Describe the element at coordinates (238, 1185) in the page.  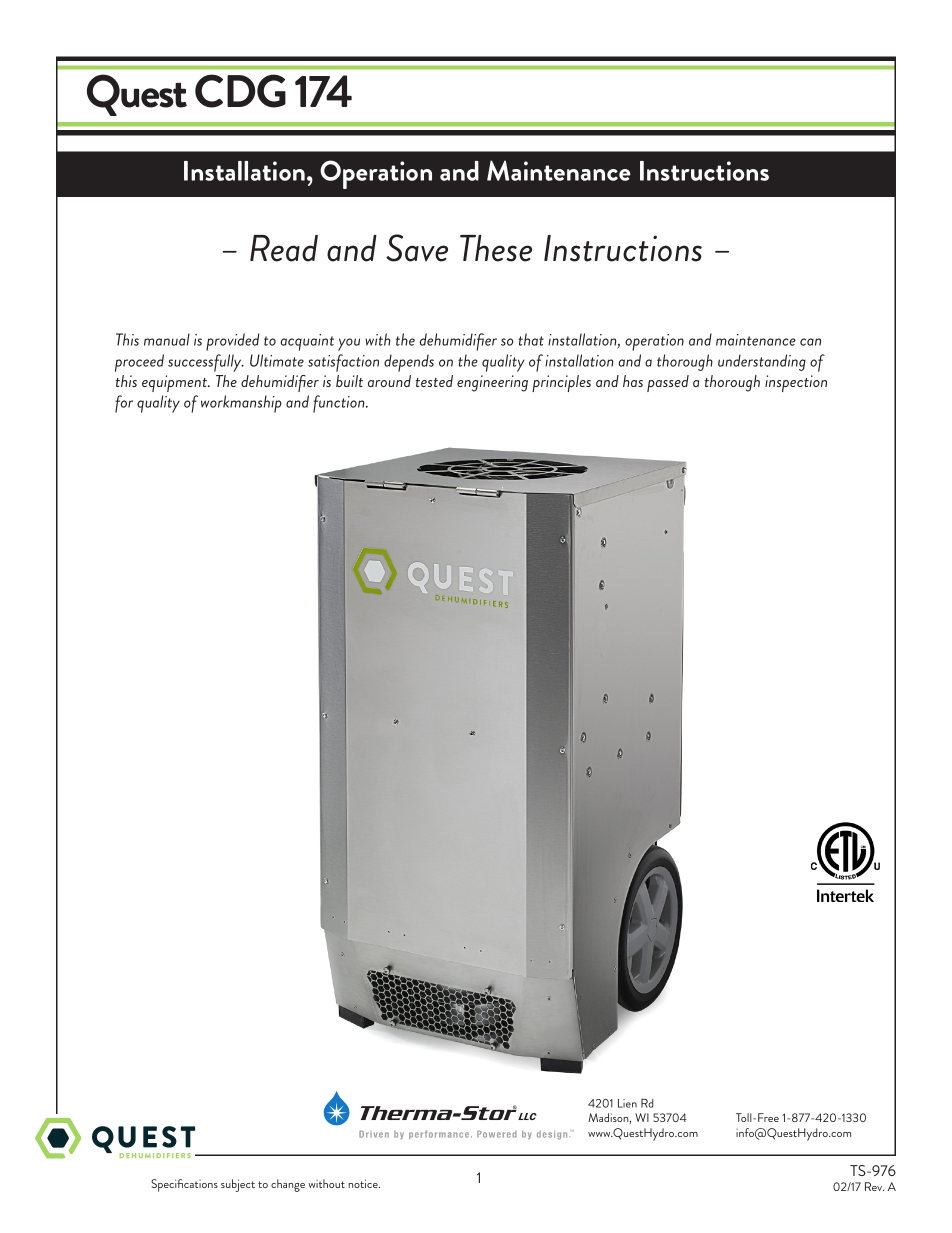
I see `subject` at that location.
